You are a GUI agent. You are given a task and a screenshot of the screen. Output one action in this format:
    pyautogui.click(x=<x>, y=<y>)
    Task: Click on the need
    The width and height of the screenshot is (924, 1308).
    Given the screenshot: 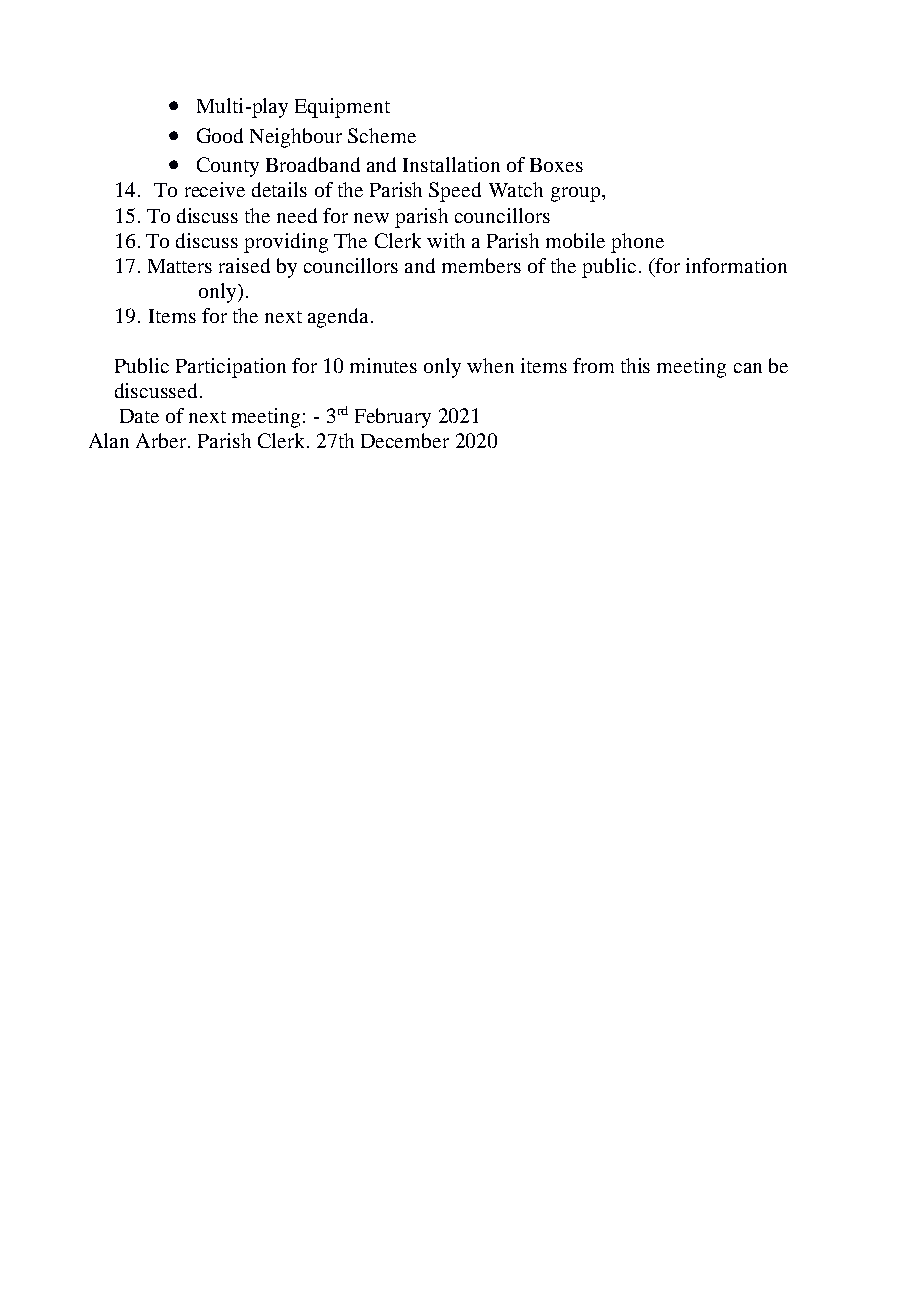 What is the action you would take?
    pyautogui.click(x=297, y=215)
